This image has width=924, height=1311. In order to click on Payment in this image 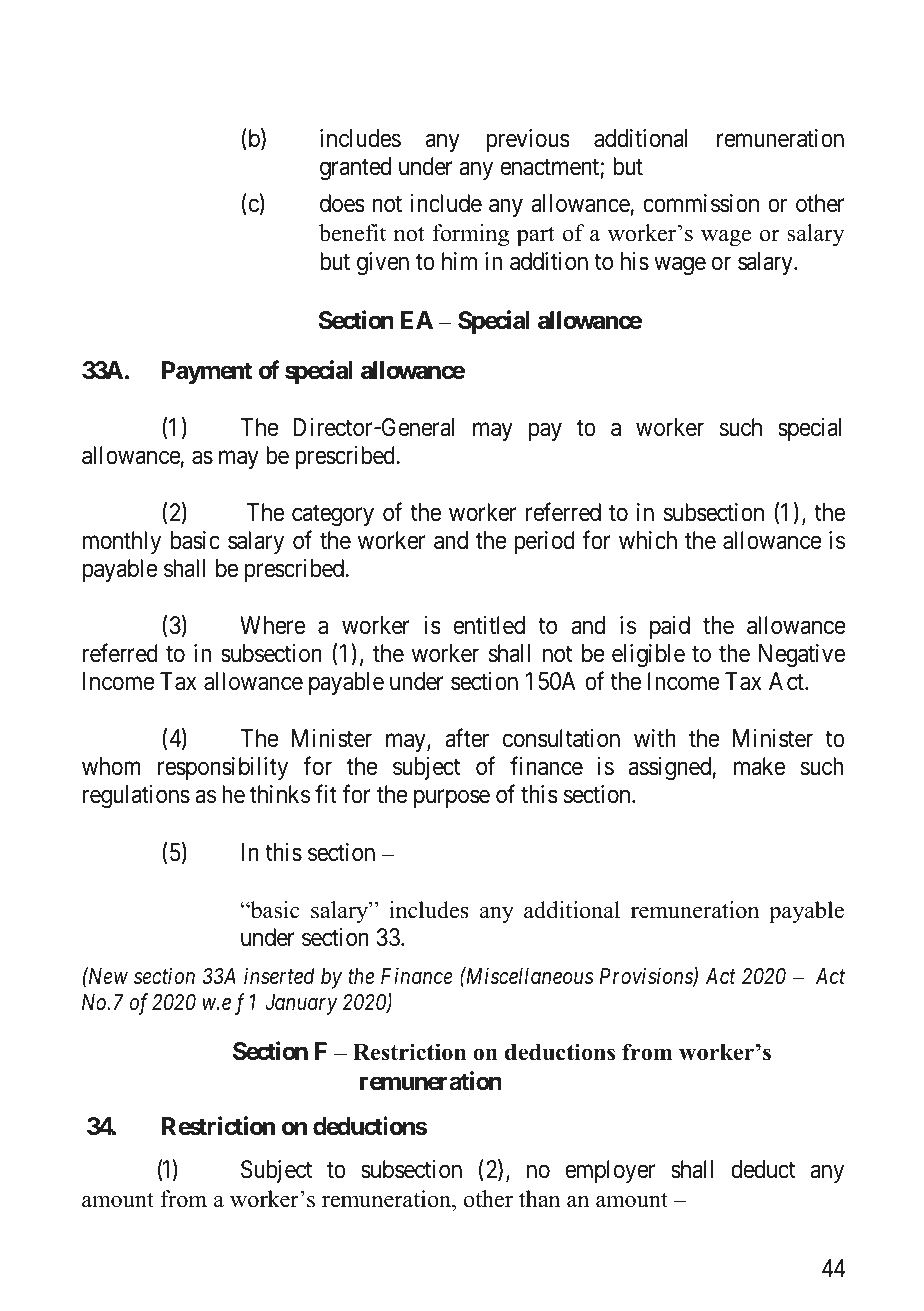, I will do `click(207, 372)`.
